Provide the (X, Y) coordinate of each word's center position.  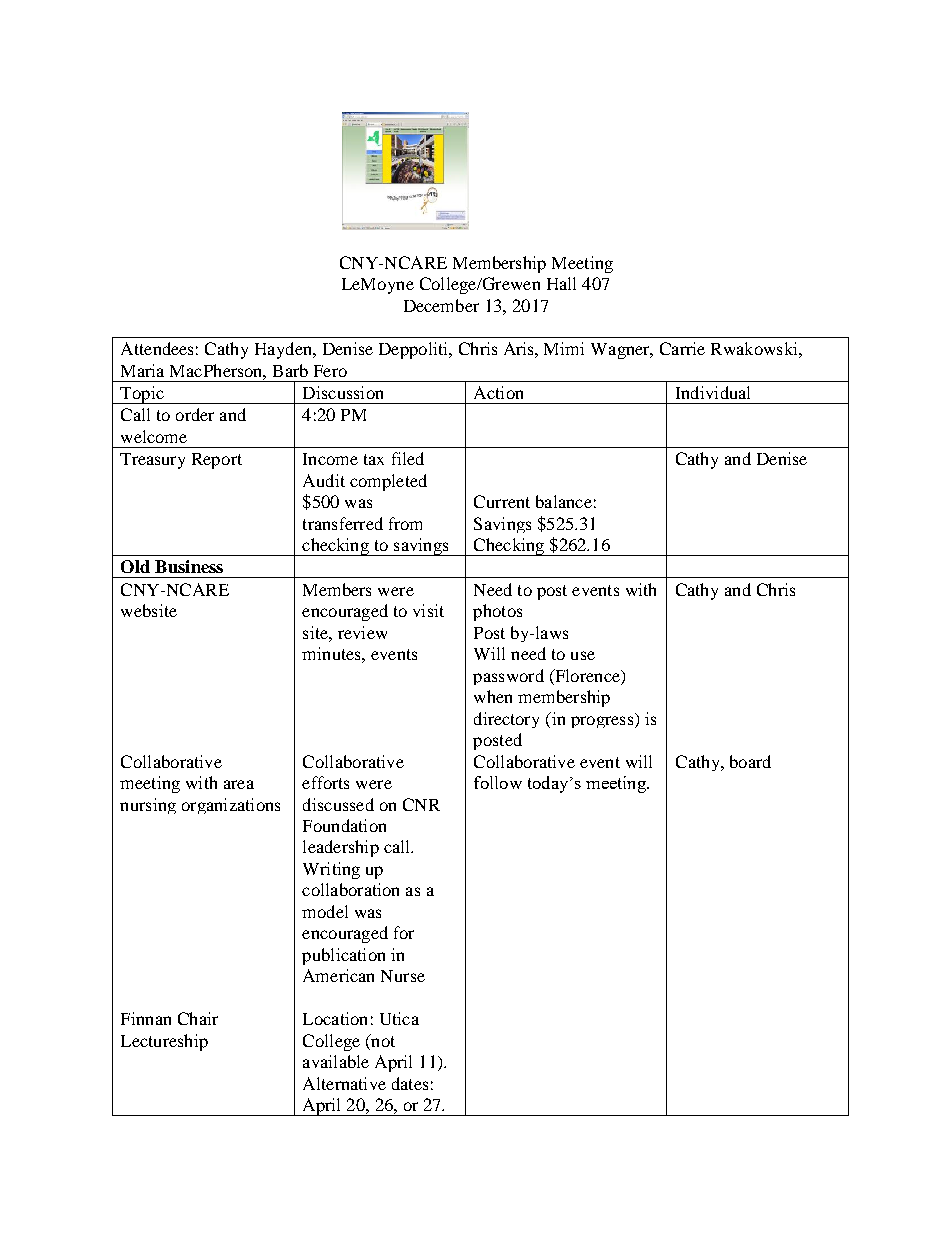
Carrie (682, 348)
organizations (231, 806)
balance (564, 501)
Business (189, 566)
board (750, 761)
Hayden (284, 350)
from (405, 523)
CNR (421, 804)
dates (410, 1083)
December (441, 305)
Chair (198, 1018)
